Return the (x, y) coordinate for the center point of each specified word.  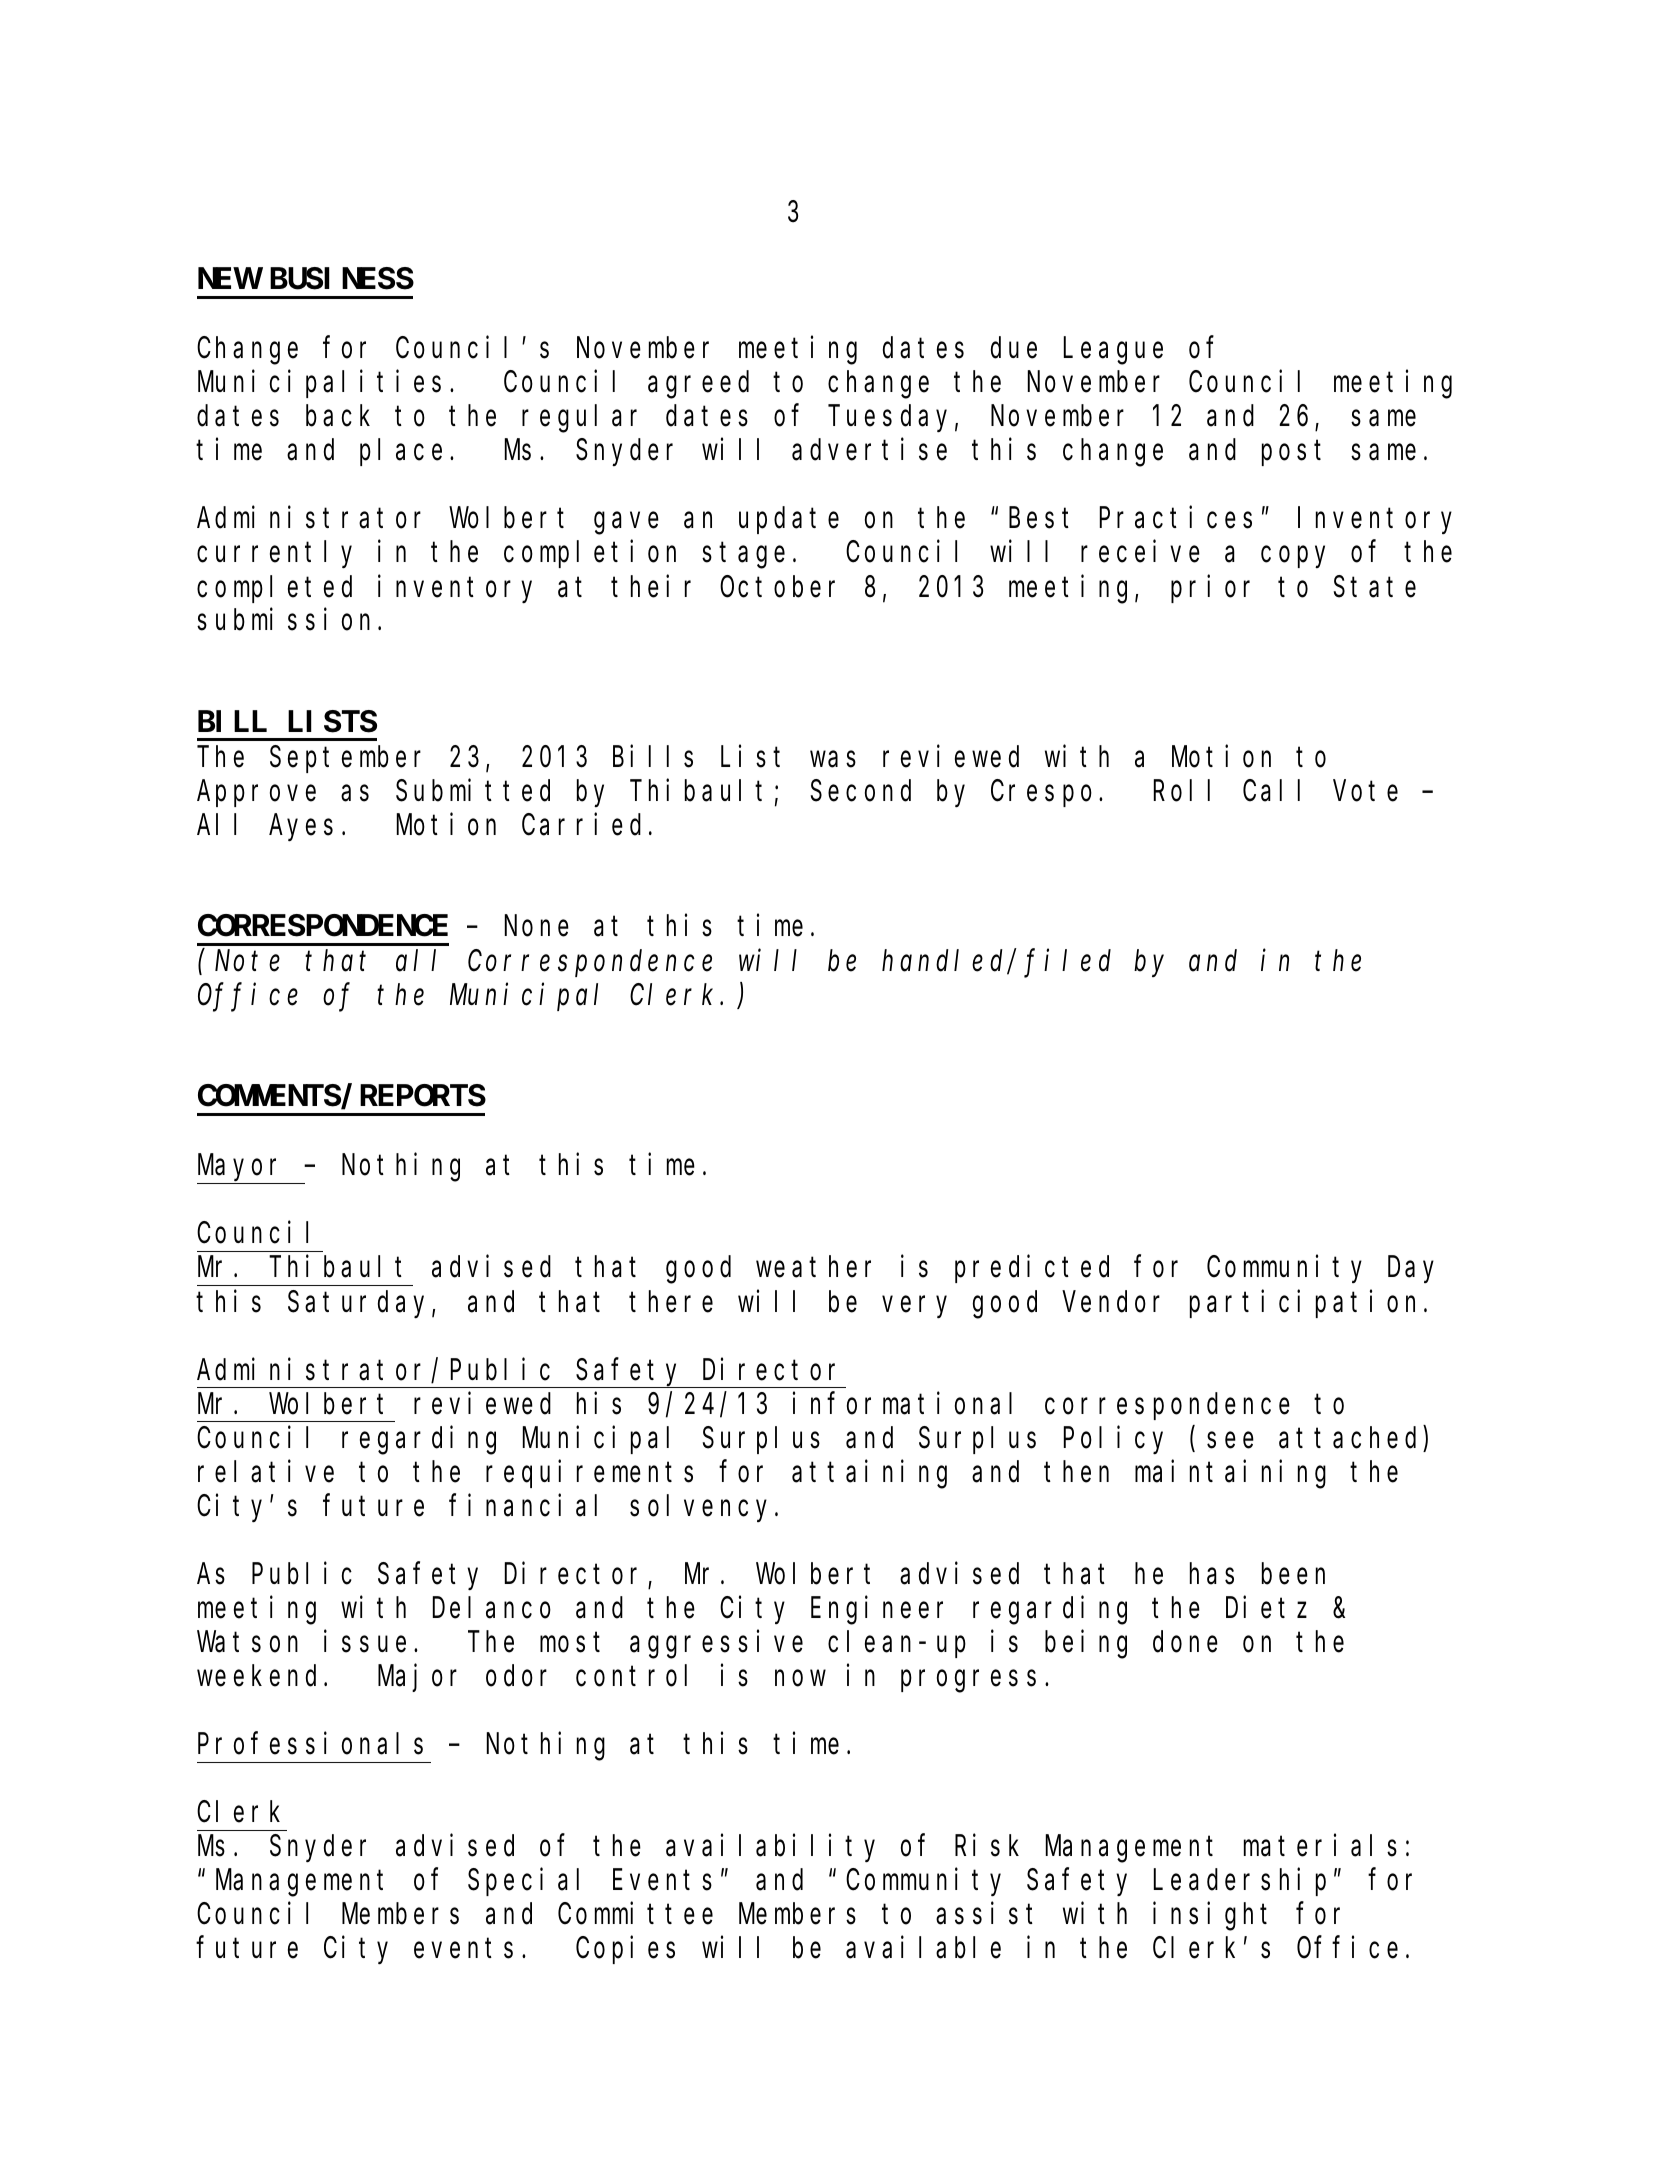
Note (247, 962)
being (1086, 1644)
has (1212, 1574)
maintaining (1230, 1474)
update (789, 521)
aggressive (716, 1644)
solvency (703, 1508)
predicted (1032, 1269)
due (1014, 348)
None (537, 927)
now (800, 1679)
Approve (256, 794)
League (1113, 352)
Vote (1366, 792)
